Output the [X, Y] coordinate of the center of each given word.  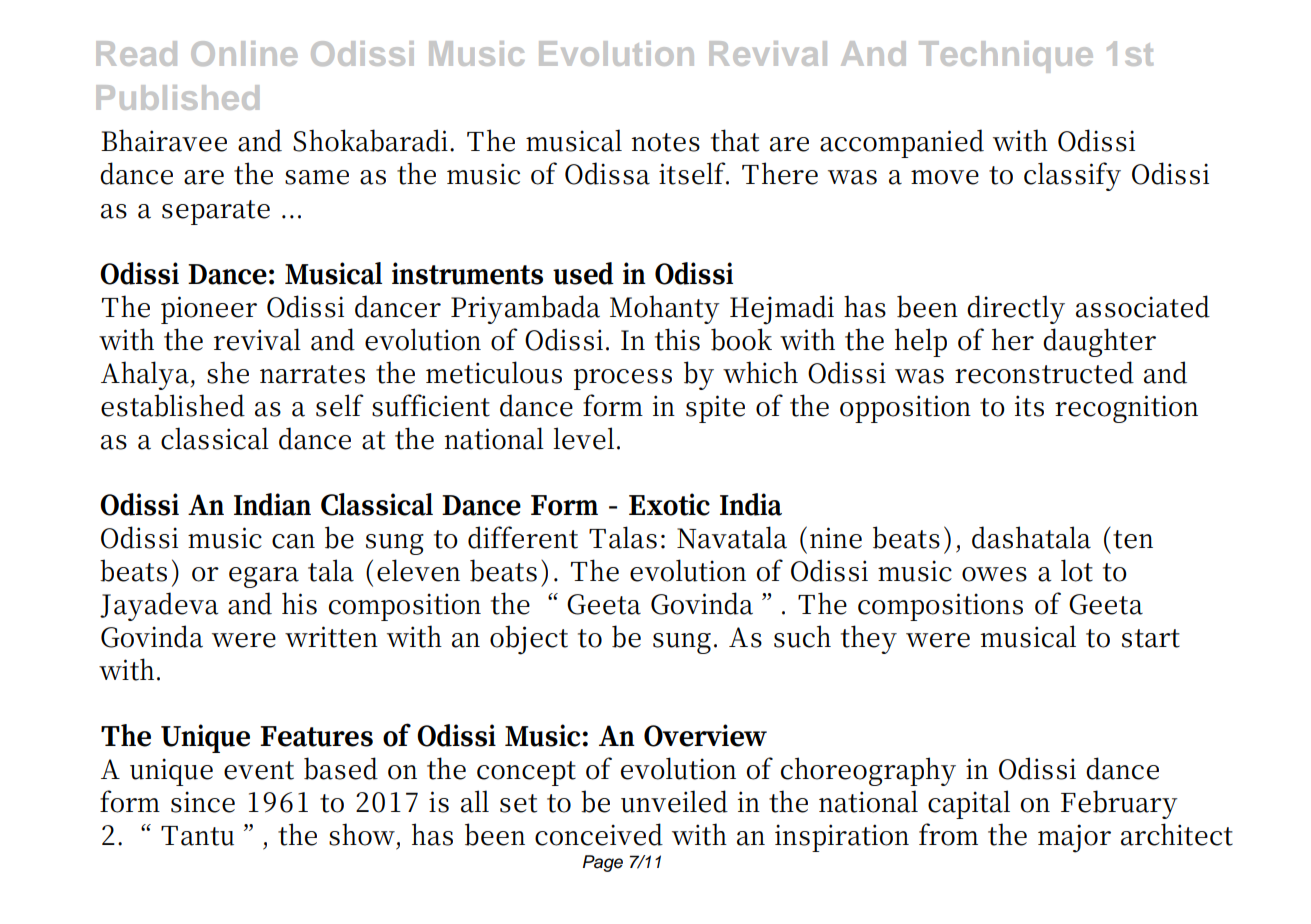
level [583, 438]
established [173, 405]
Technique [1006, 57]
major [1074, 838]
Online [244, 53]
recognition [1126, 409]
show [362, 834]
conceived [599, 834]
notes [665, 142]
